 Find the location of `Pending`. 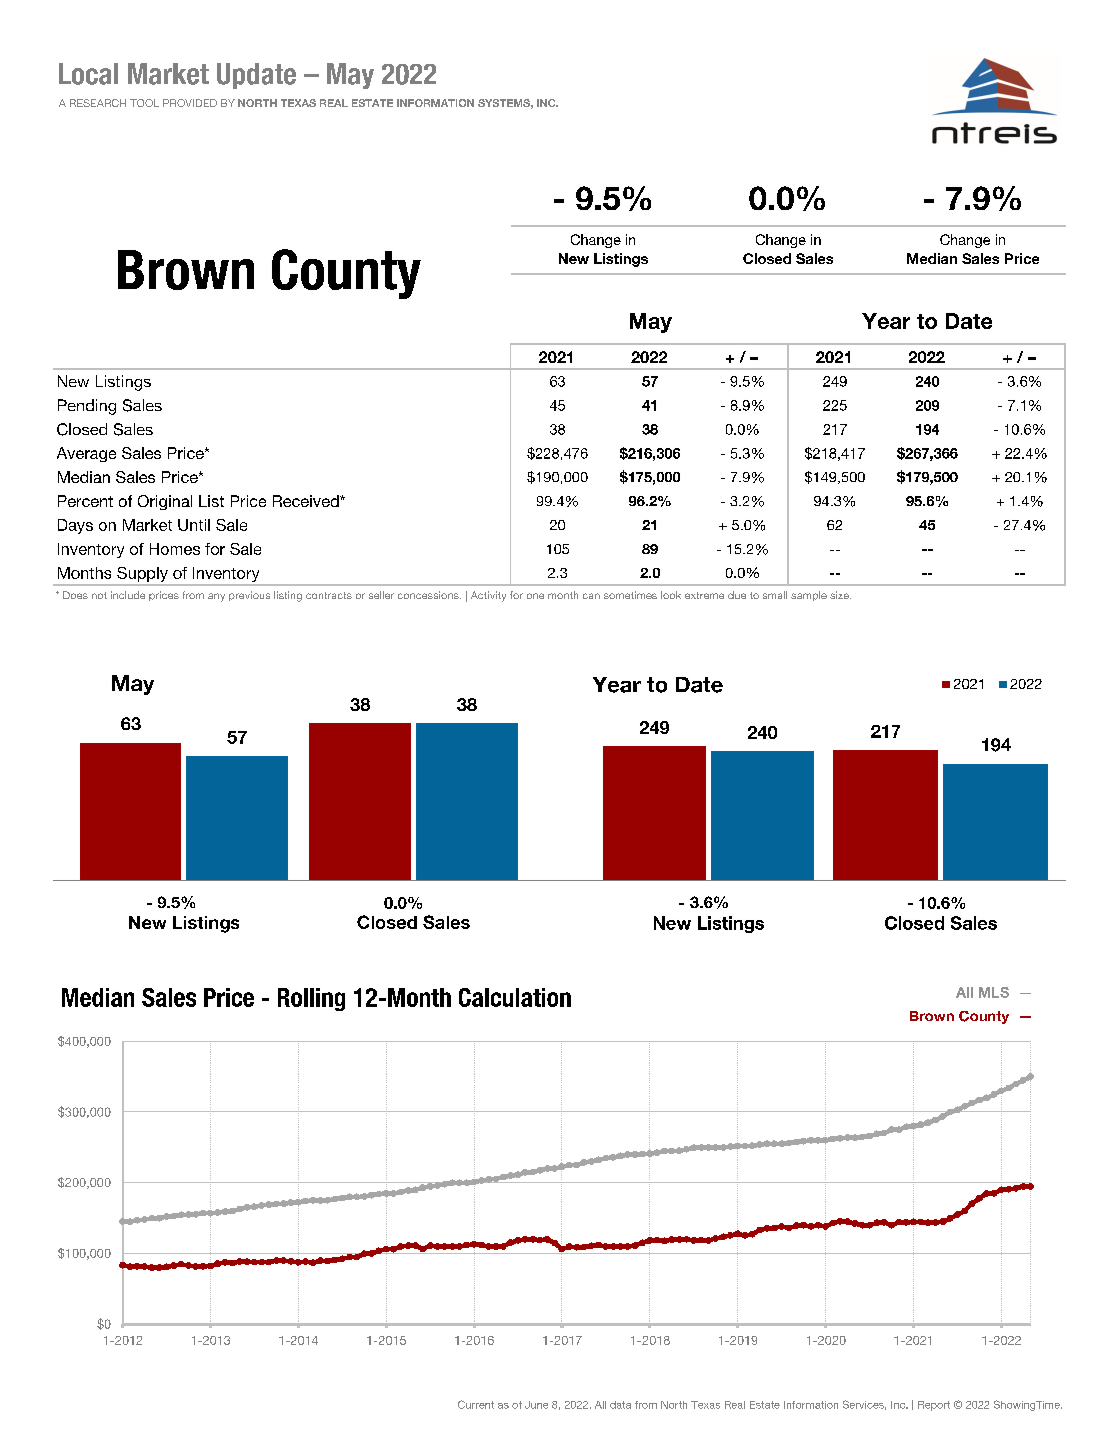

Pending is located at coordinates (87, 407).
